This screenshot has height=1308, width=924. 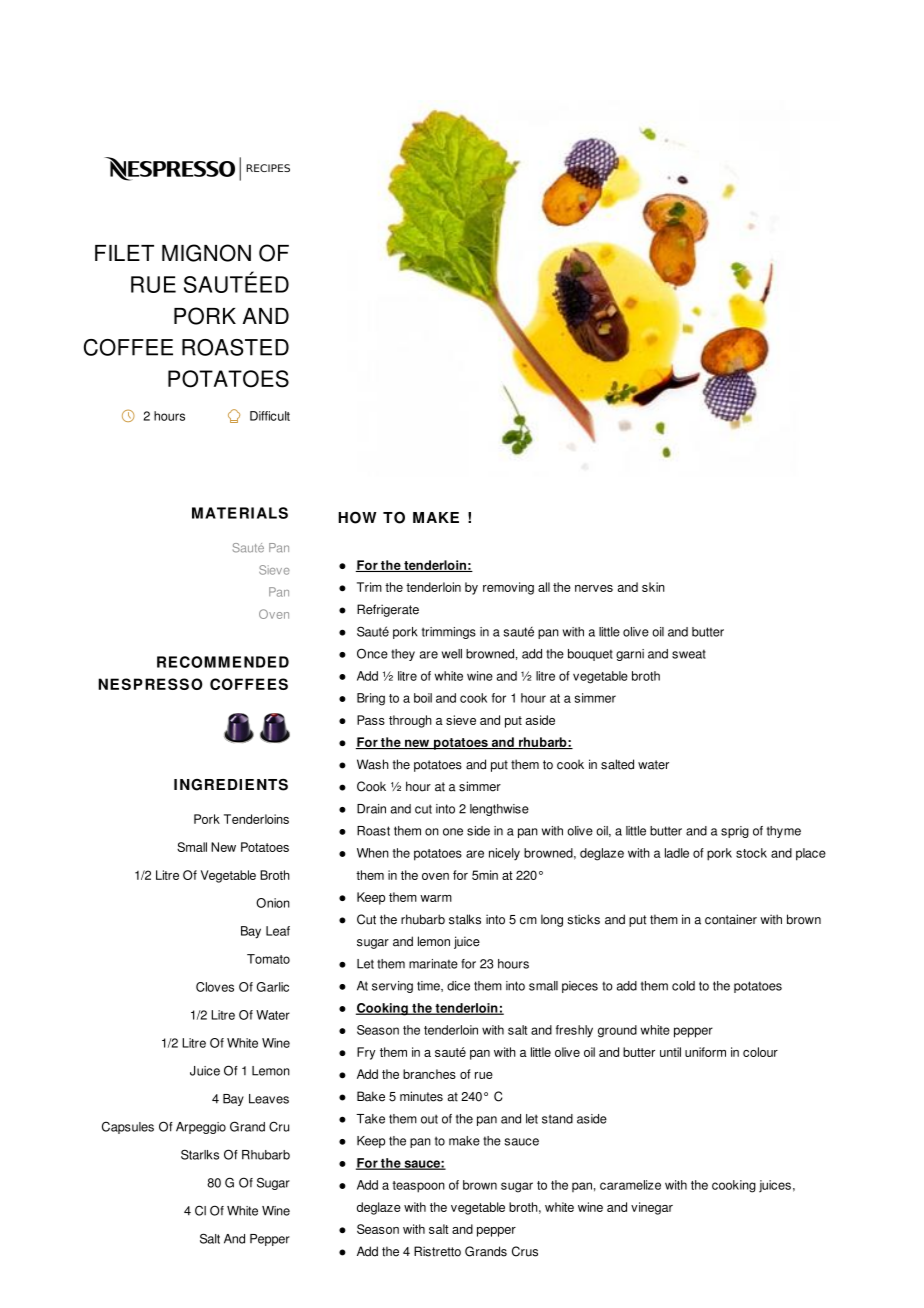 I want to click on skin, so click(x=653, y=587).
